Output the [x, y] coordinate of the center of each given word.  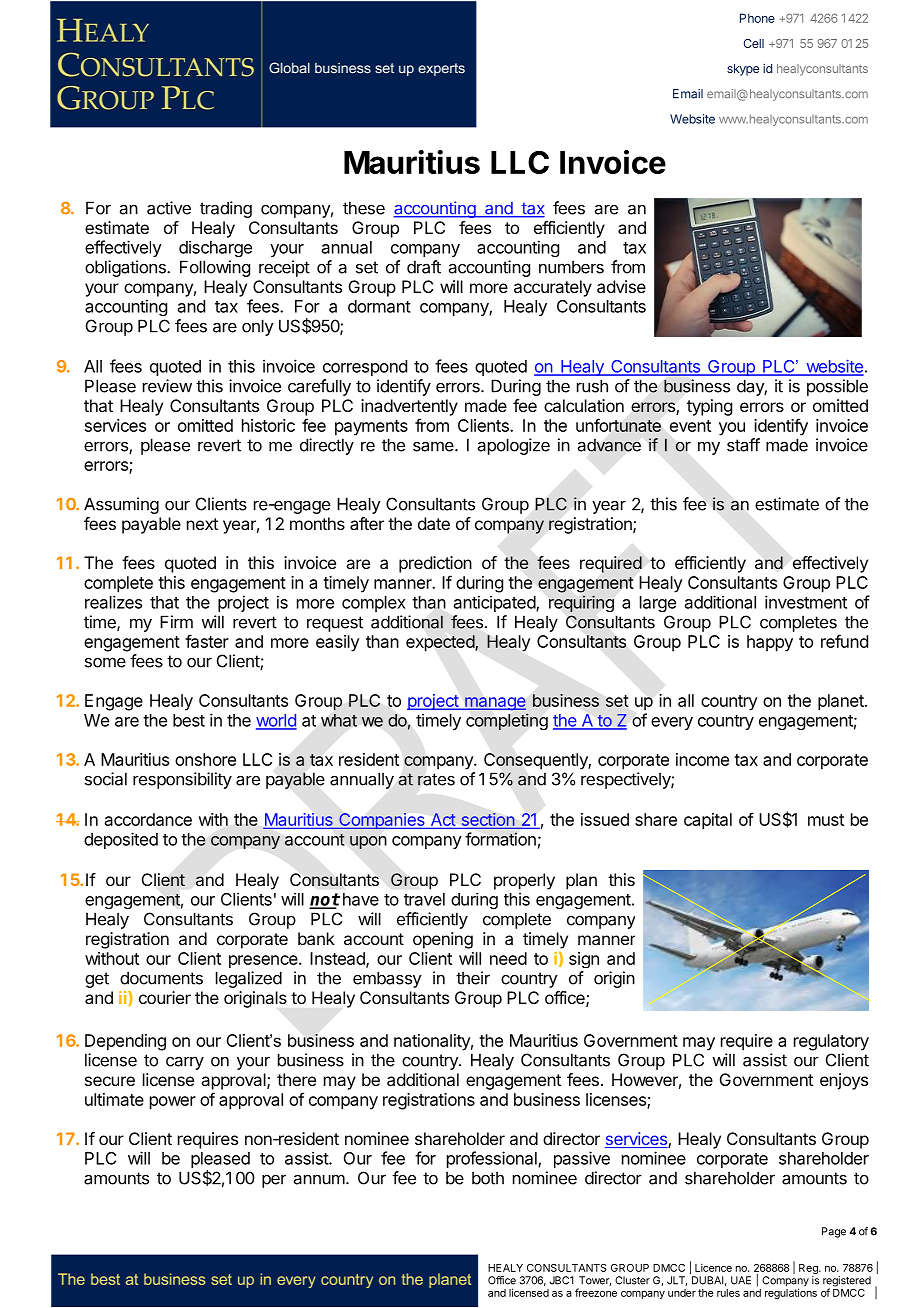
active [169, 208]
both [488, 1178]
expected [441, 643]
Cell [754, 43]
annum [319, 1179]
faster [207, 641]
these [364, 208]
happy [770, 643]
